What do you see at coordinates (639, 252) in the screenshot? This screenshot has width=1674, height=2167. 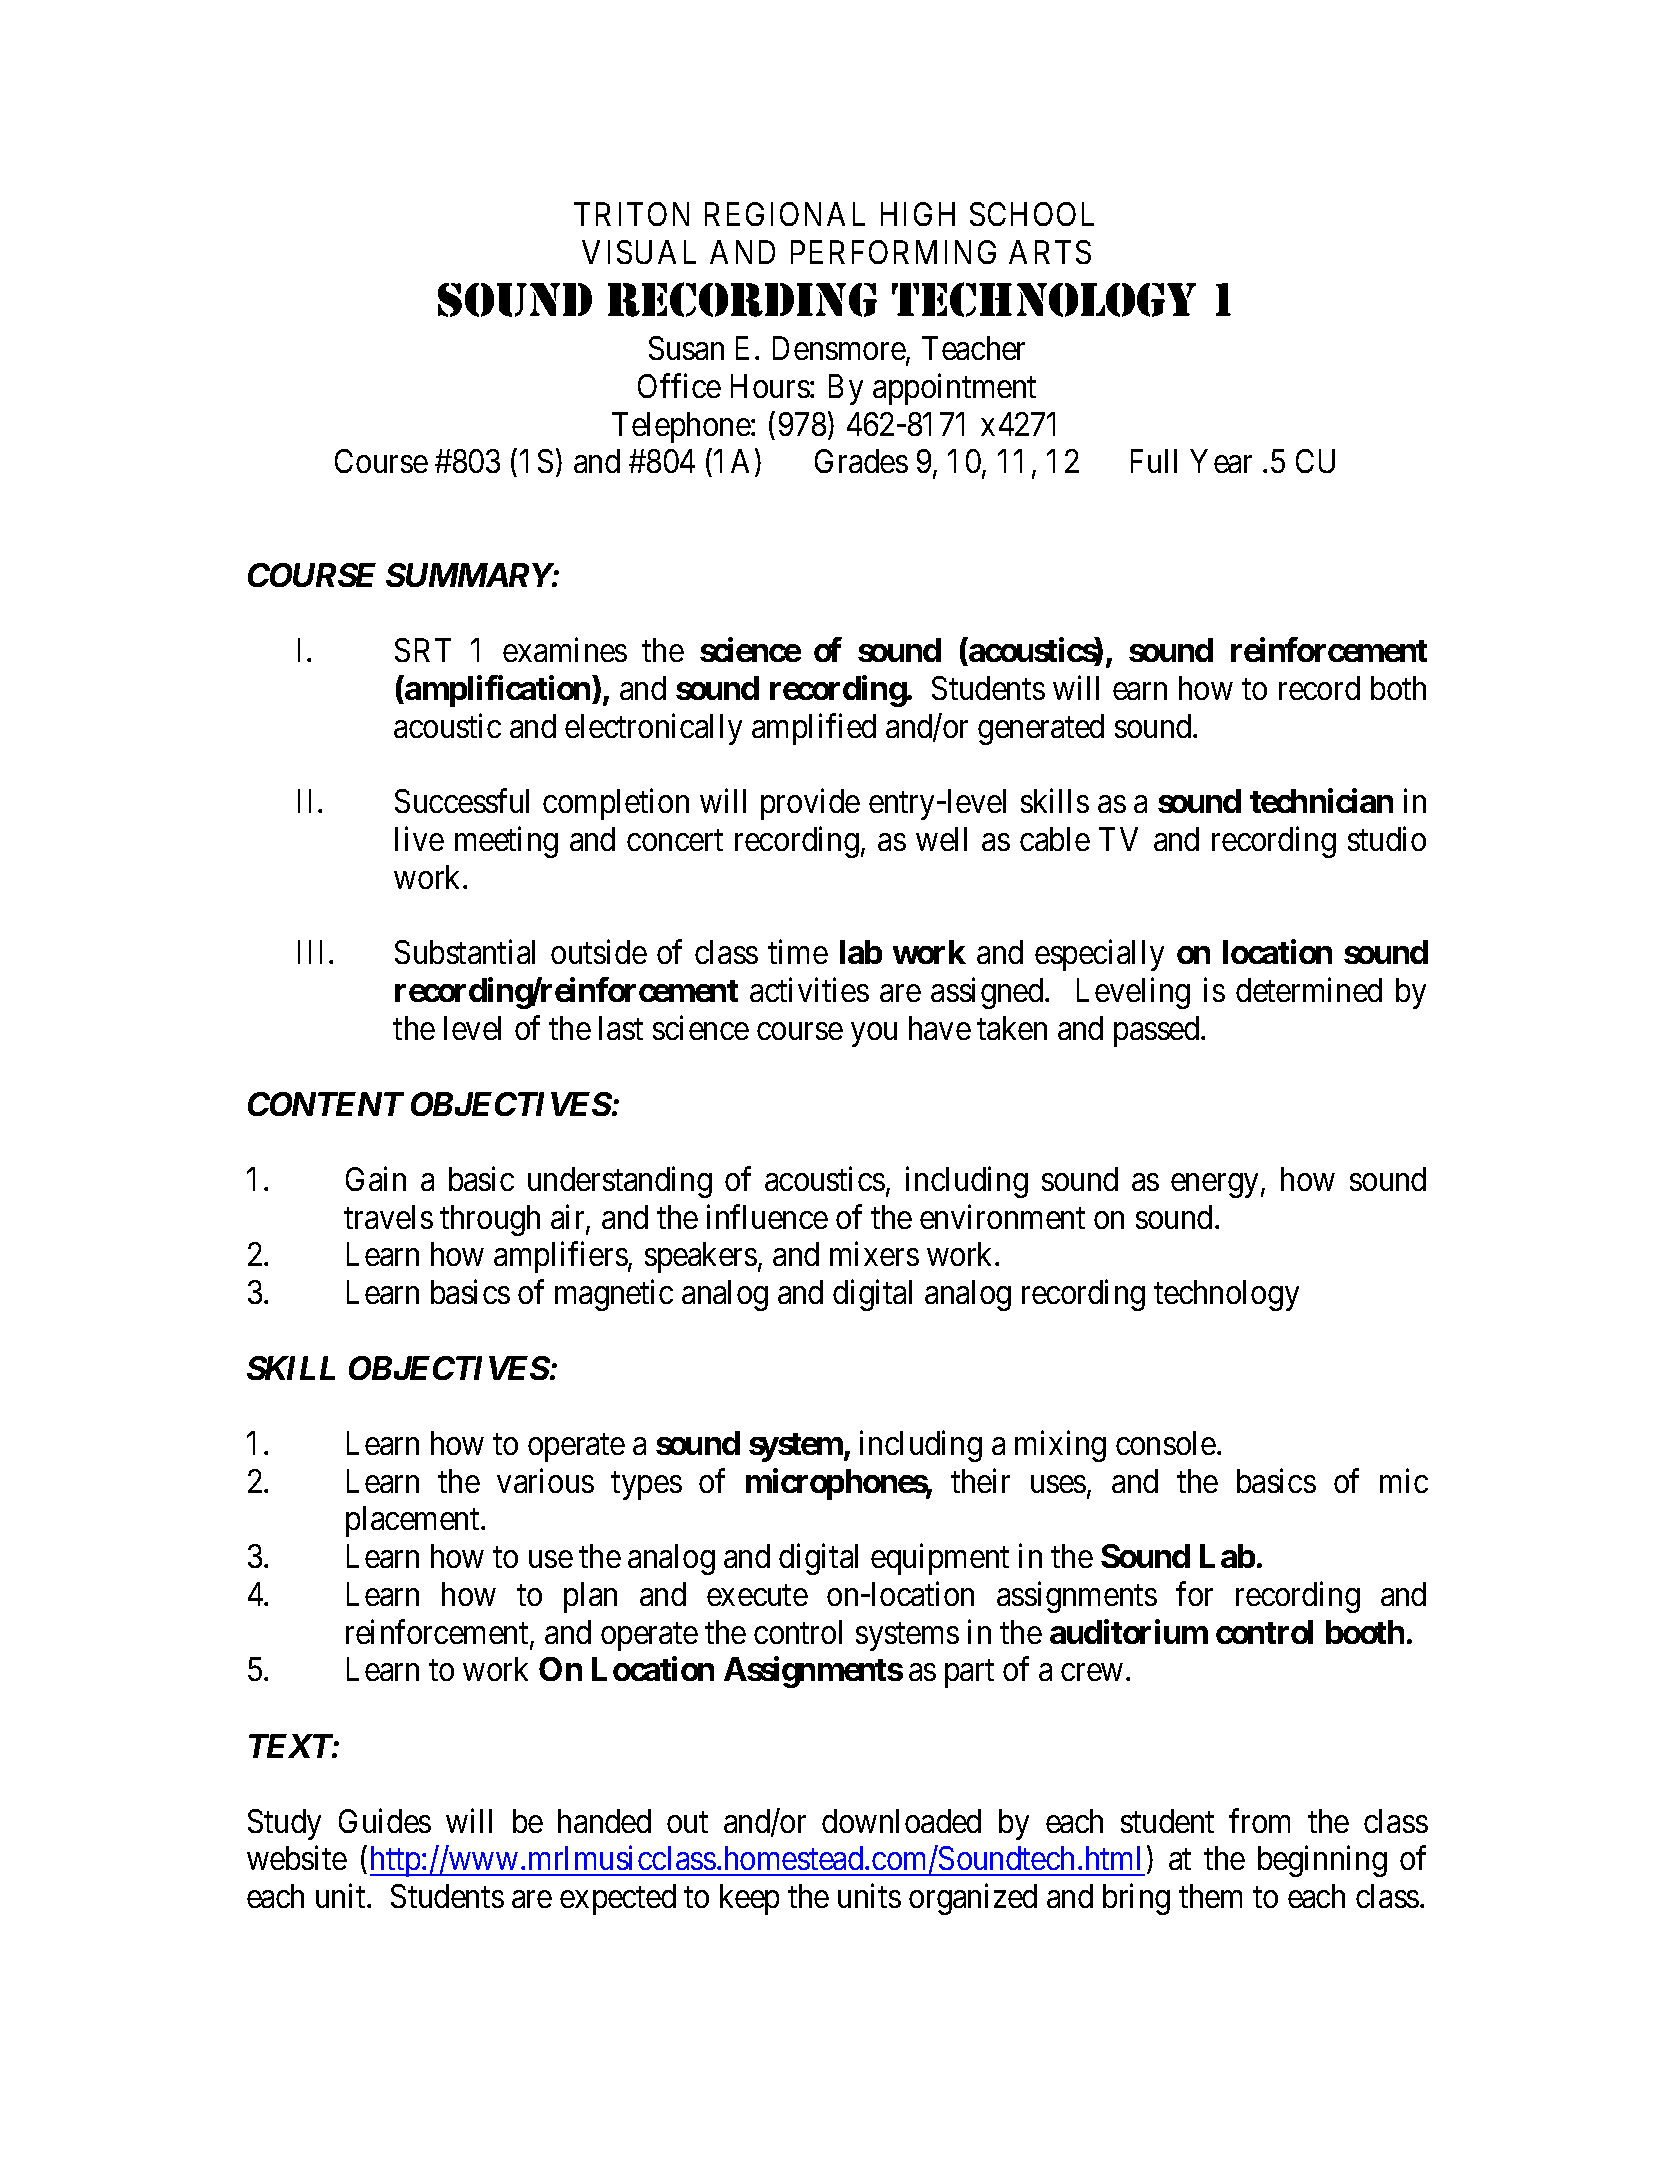 I see `VISUAL` at bounding box center [639, 252].
